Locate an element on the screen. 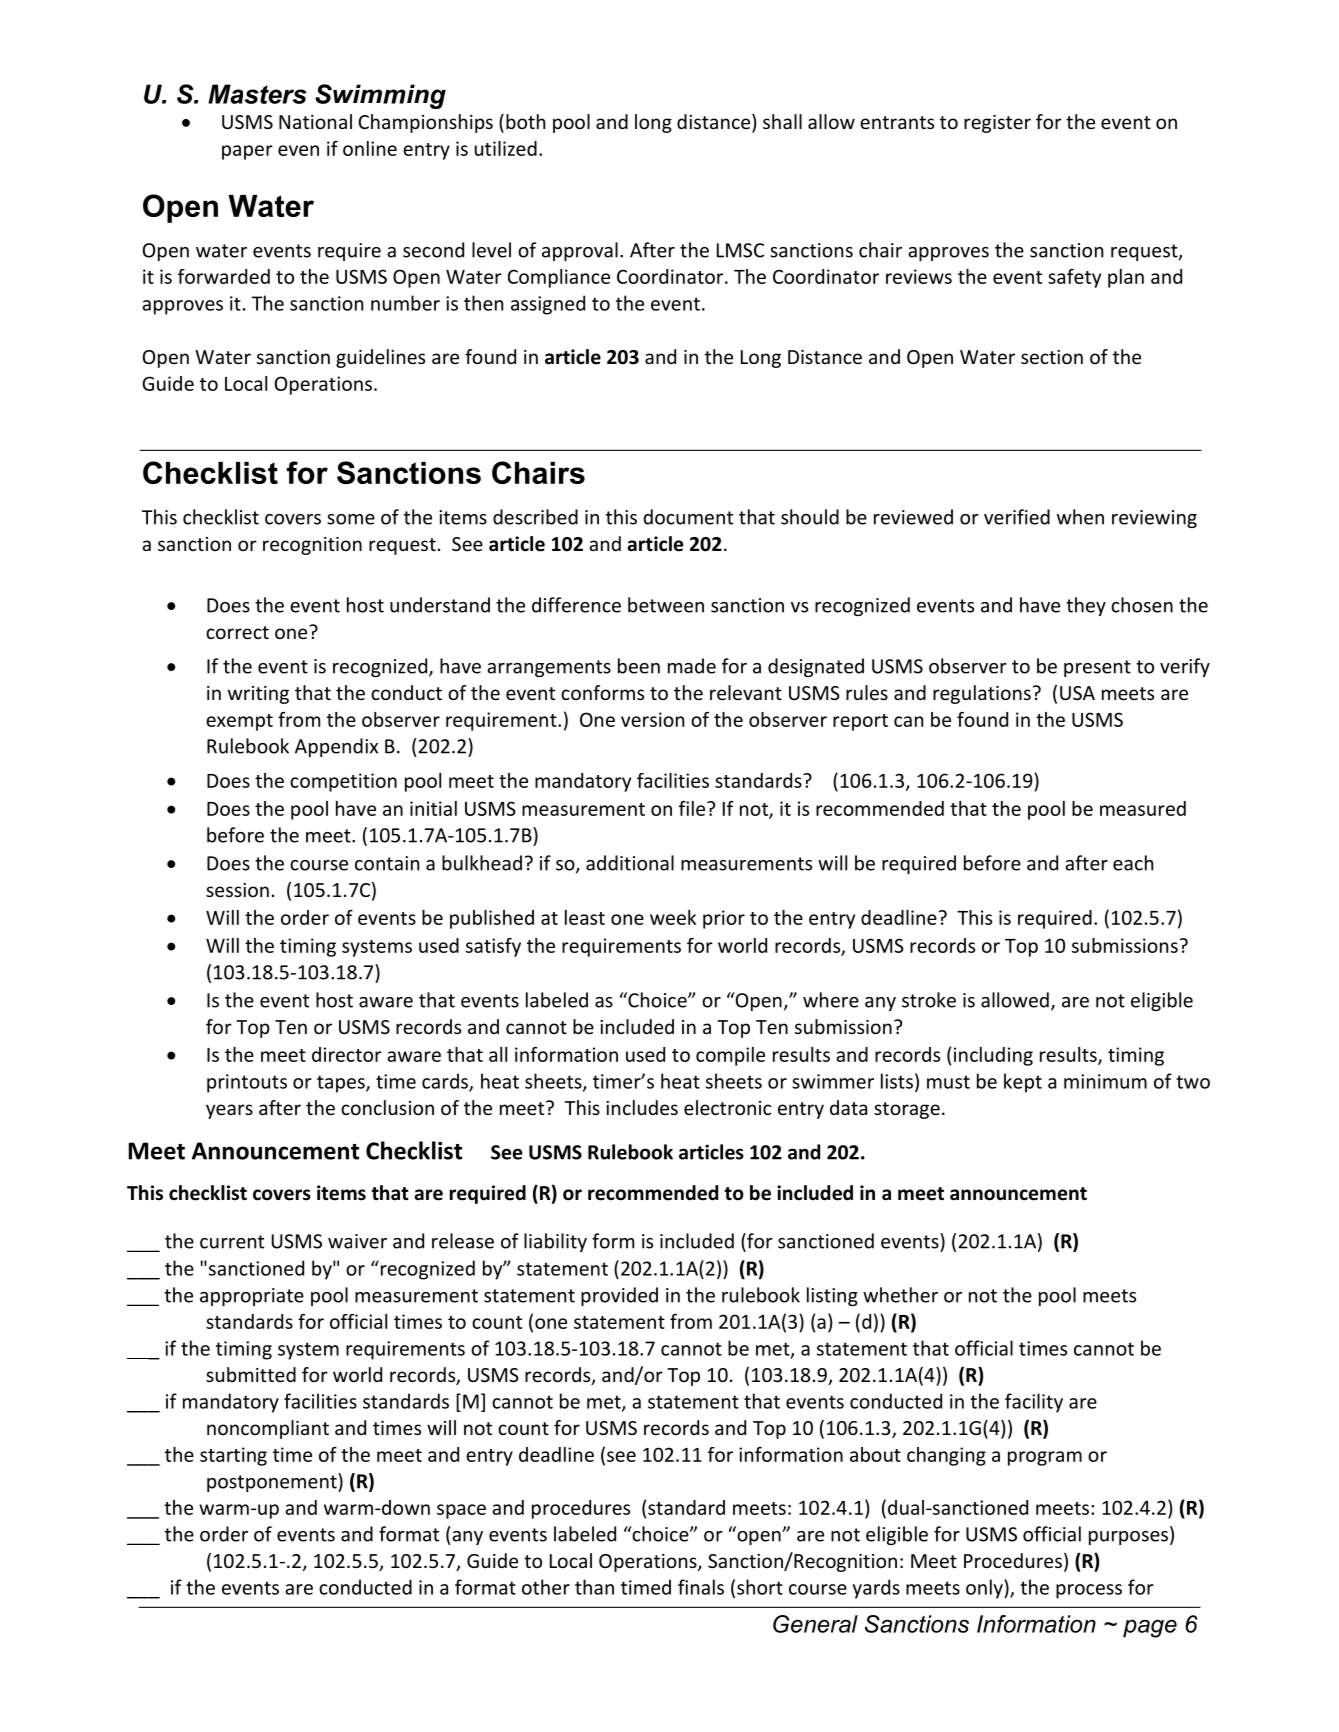 The width and height of the screenshot is (1339, 1732). postponement is located at coordinates (273, 1482).
